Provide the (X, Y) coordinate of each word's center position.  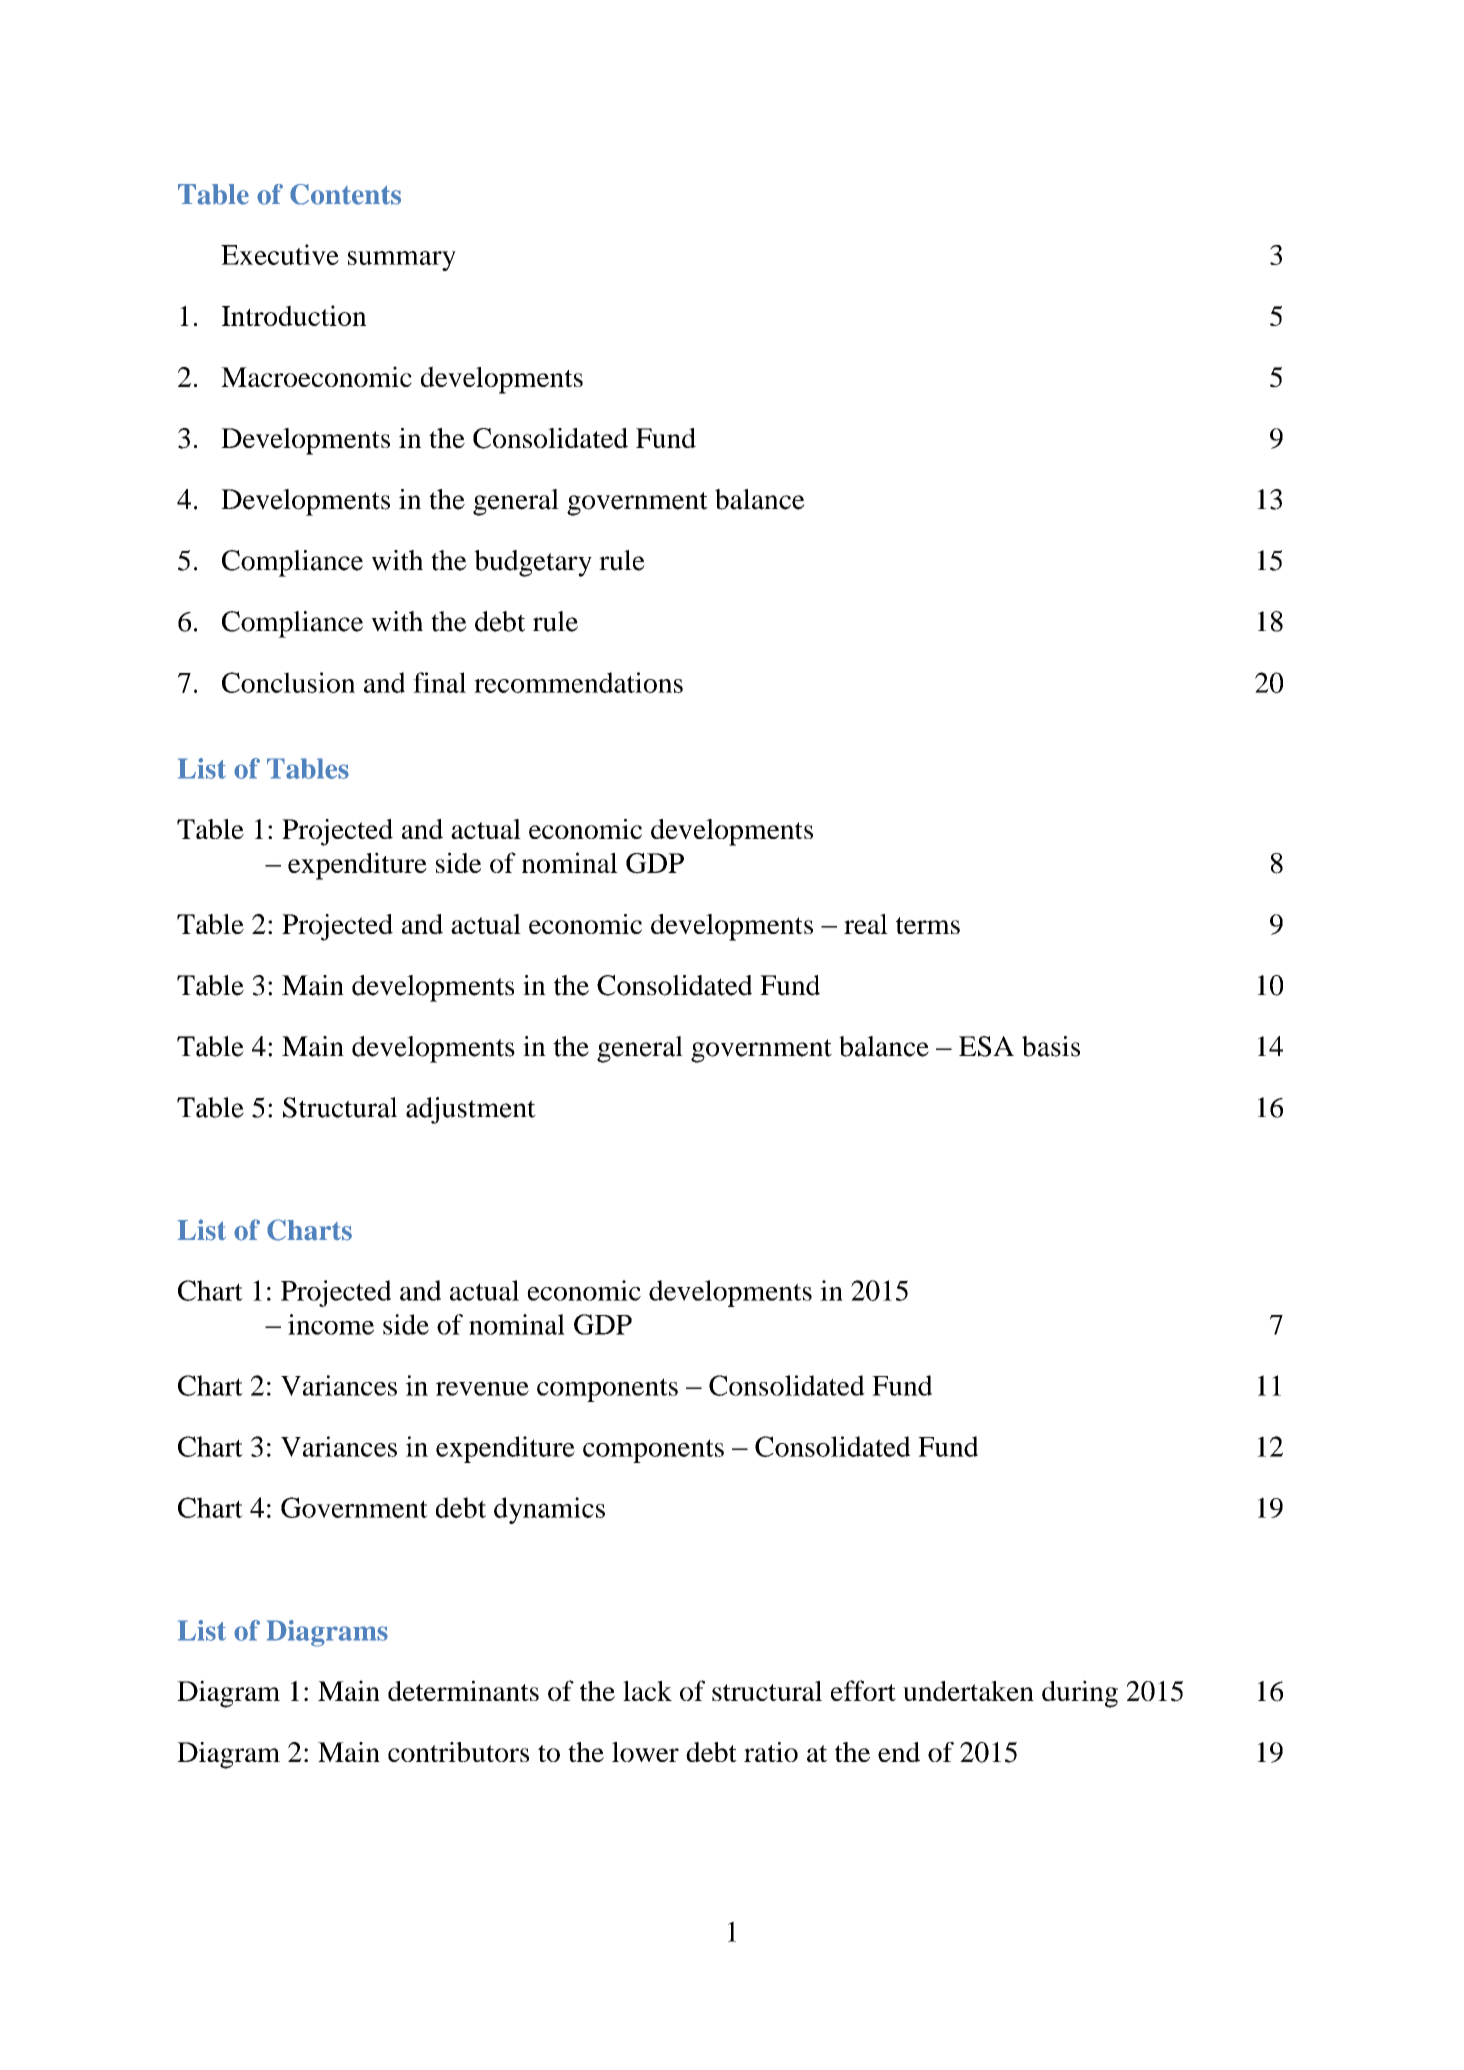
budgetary (533, 563)
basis (1051, 1046)
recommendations (578, 682)
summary (402, 261)
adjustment (471, 1110)
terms (928, 925)
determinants (463, 1690)
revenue (482, 1389)
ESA (986, 1046)
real (866, 924)
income (331, 1324)
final (439, 682)
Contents (345, 194)
